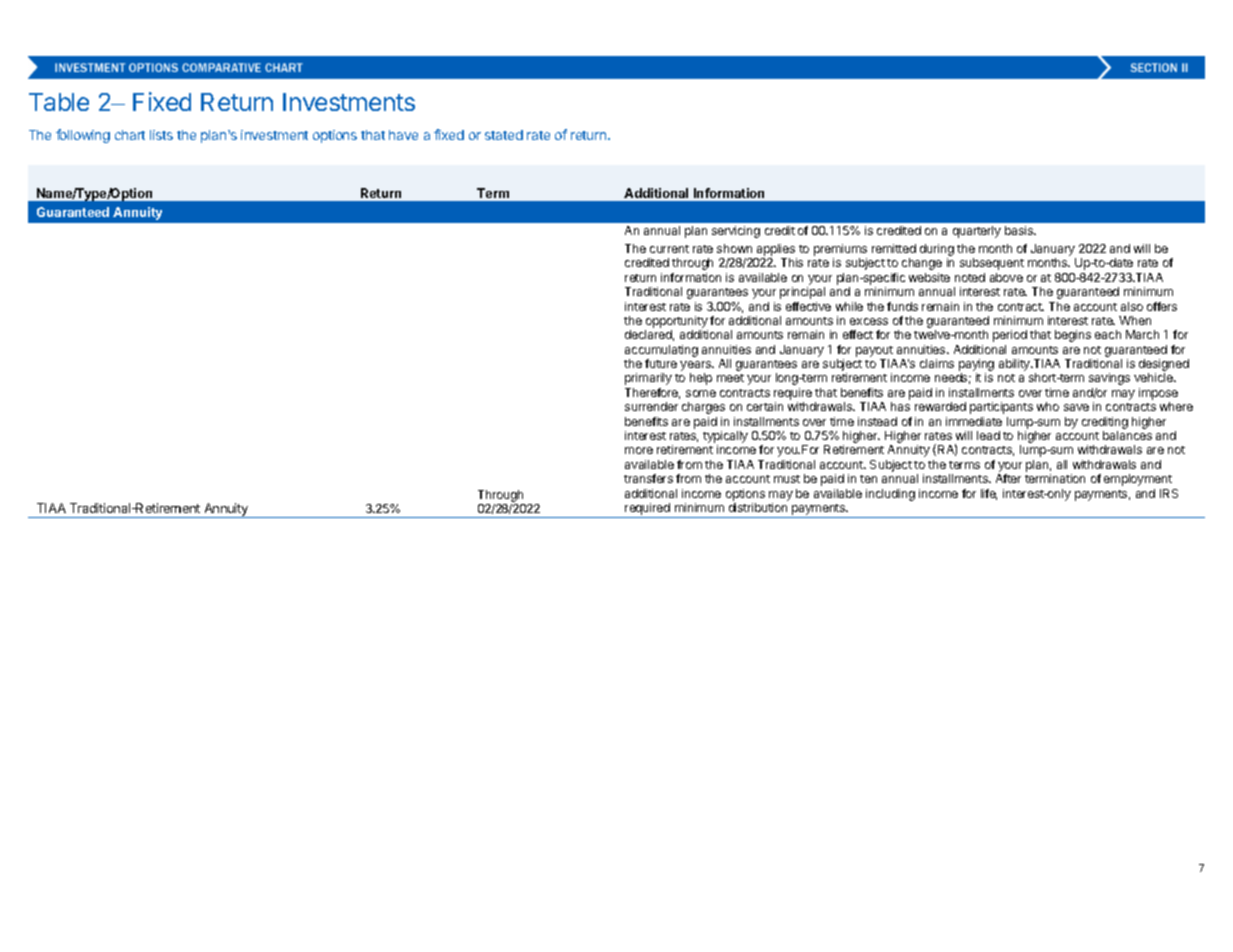 The height and width of the image is (952, 1233). Describe the element at coordinates (676, 323) in the image. I see `opportunity` at that location.
